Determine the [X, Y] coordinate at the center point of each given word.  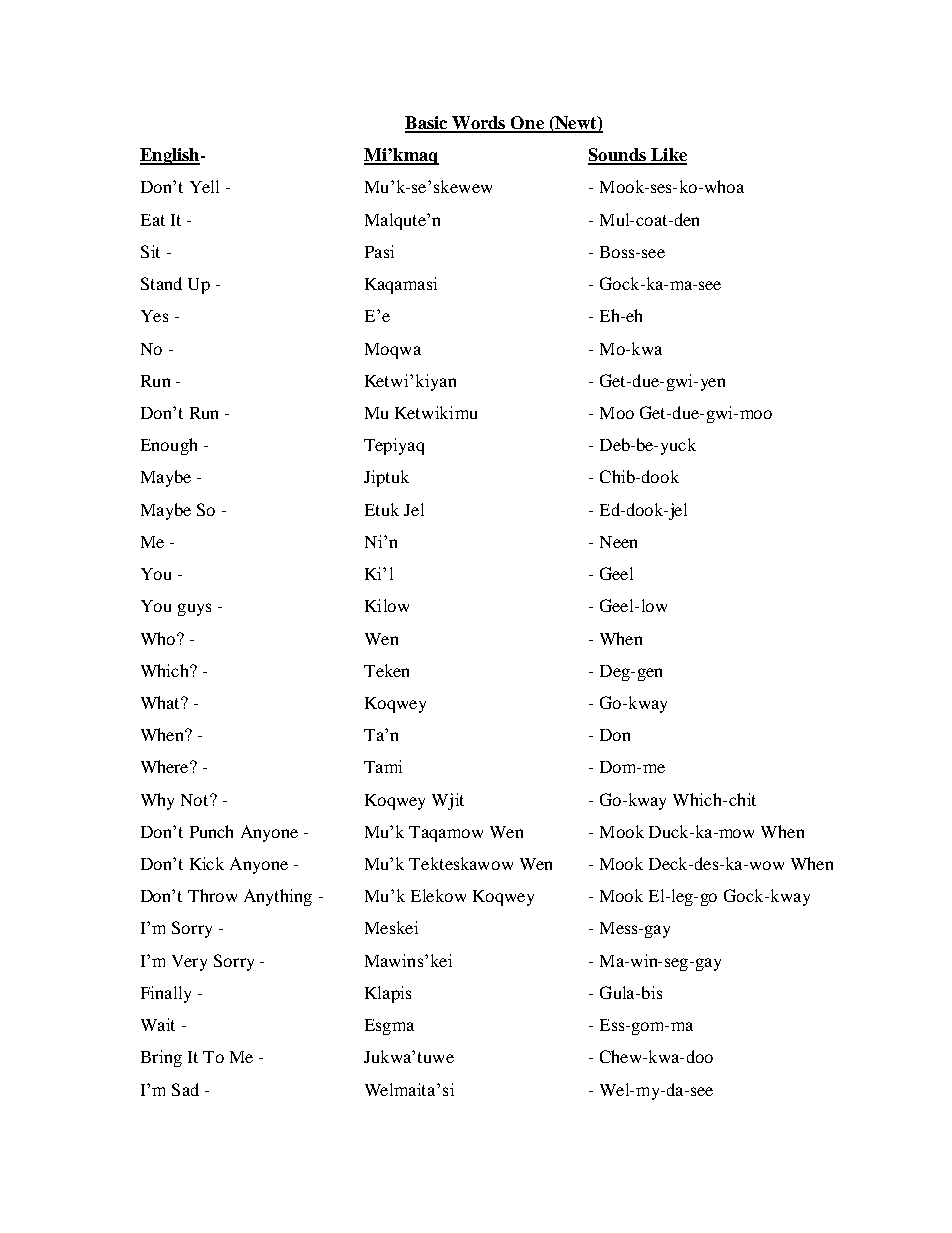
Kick [207, 863]
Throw [212, 895]
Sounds [618, 156]
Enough [169, 446]
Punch [211, 831]
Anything [278, 897]
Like [668, 156]
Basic [427, 124]
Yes [154, 316]
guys [194, 609]
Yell [204, 186]
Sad [185, 1089]
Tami [383, 766]
